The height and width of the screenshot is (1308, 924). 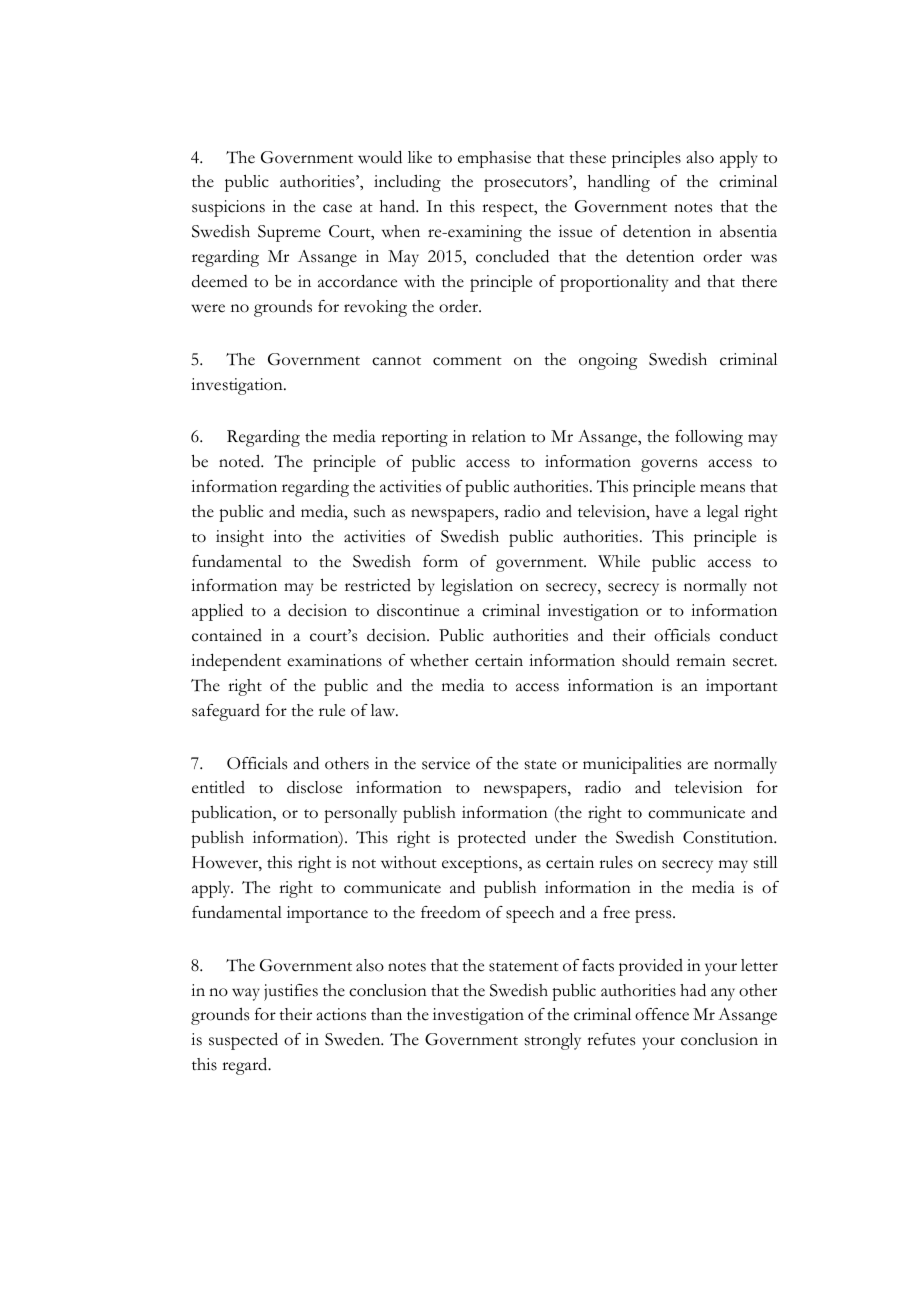 I want to click on disclose, so click(x=314, y=787).
